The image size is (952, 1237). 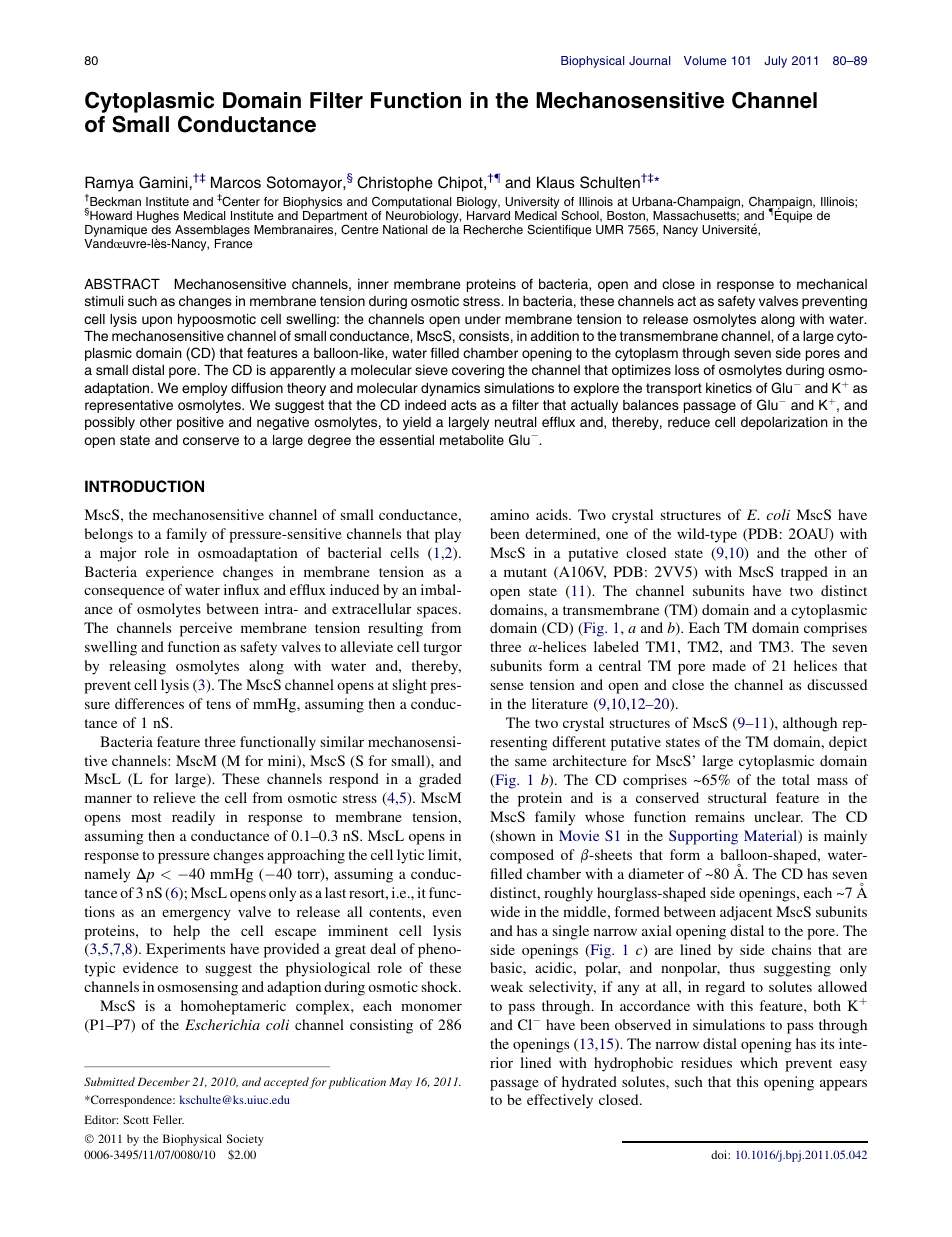 I want to click on Klaus, so click(x=556, y=182).
